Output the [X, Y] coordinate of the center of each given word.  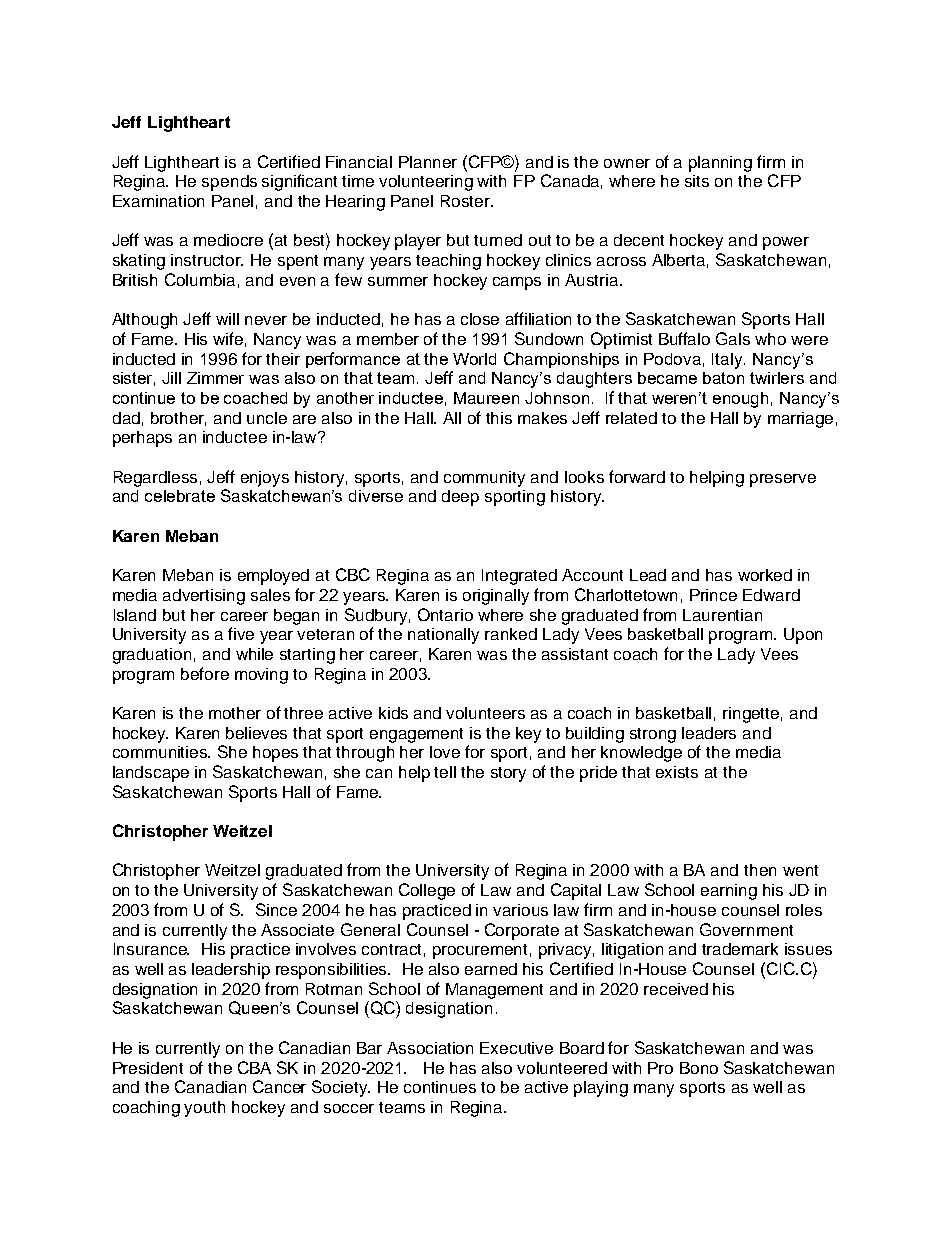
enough [740, 400]
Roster [466, 201]
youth [204, 1109]
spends [229, 183]
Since [276, 909]
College [427, 891]
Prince [713, 595]
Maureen [486, 398]
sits [697, 181]
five [241, 633]
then [760, 870]
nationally [443, 636]
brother [178, 419]
